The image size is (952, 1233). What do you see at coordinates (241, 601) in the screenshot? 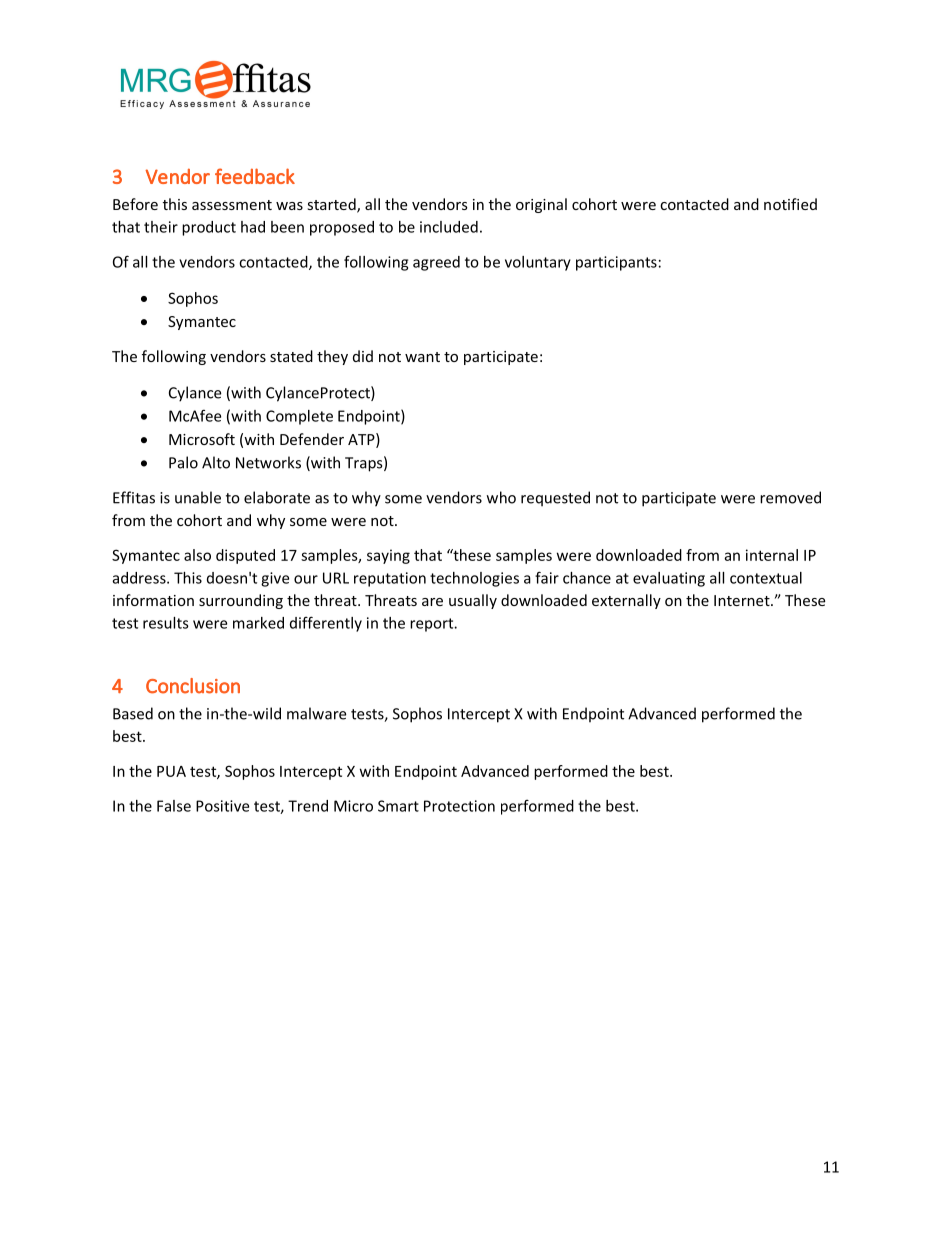
I see `surrounding` at bounding box center [241, 601].
